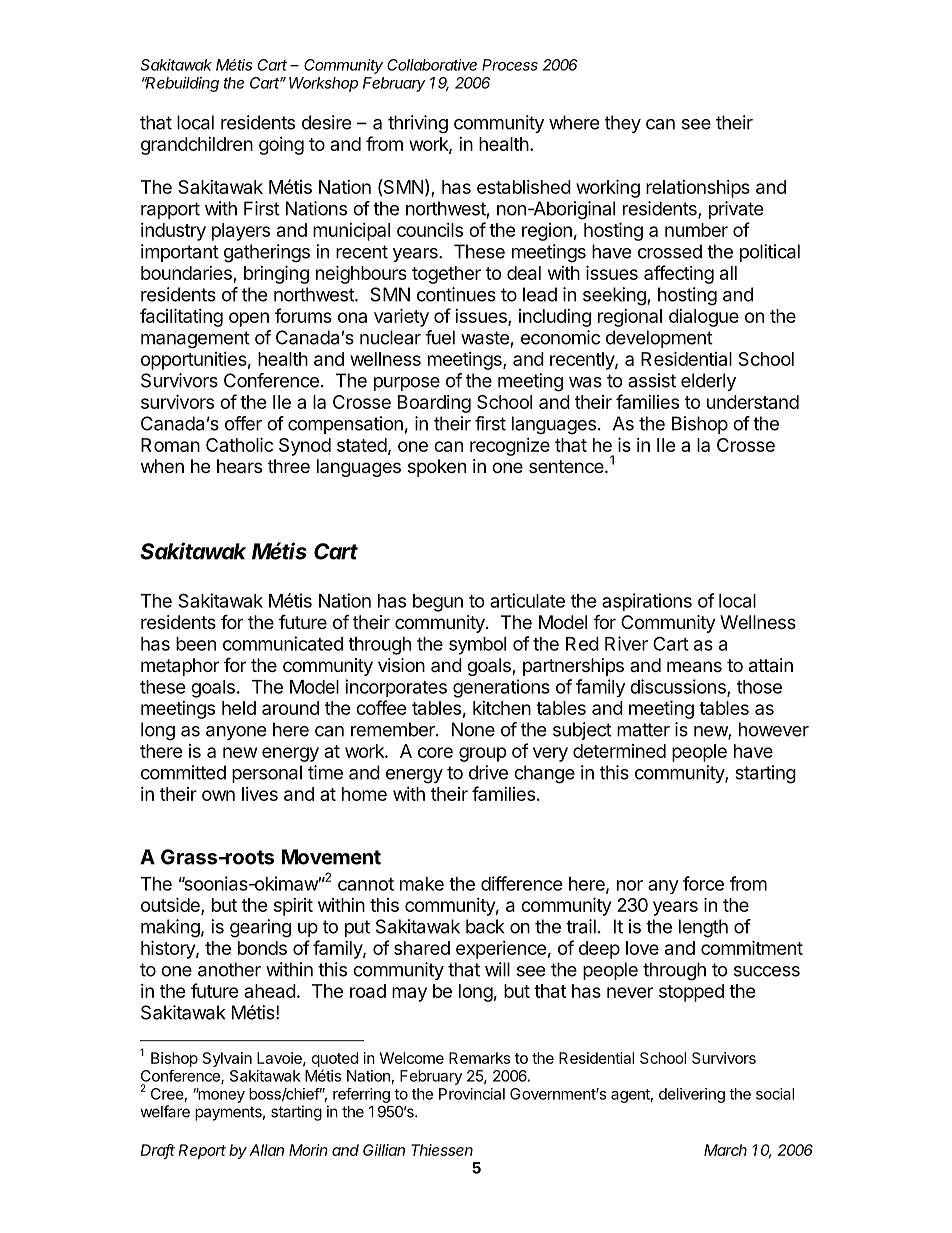 The image size is (952, 1233). I want to click on matter, so click(643, 730).
